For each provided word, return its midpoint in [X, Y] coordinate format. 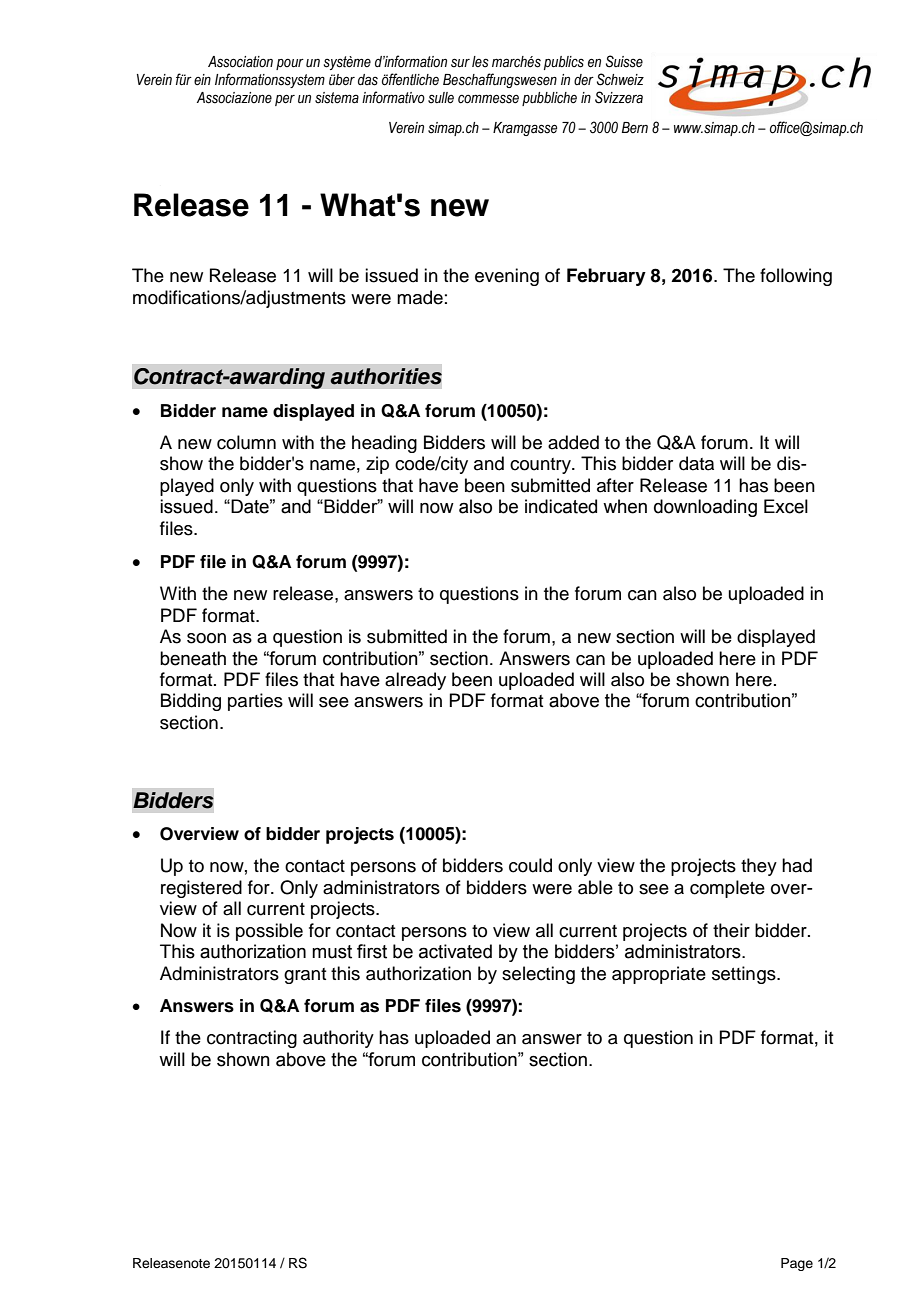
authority [338, 1039]
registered [201, 889]
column [246, 442]
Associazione [234, 98]
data [696, 463]
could [530, 865]
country [541, 466]
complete [727, 889]
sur [460, 63]
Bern [635, 127]
